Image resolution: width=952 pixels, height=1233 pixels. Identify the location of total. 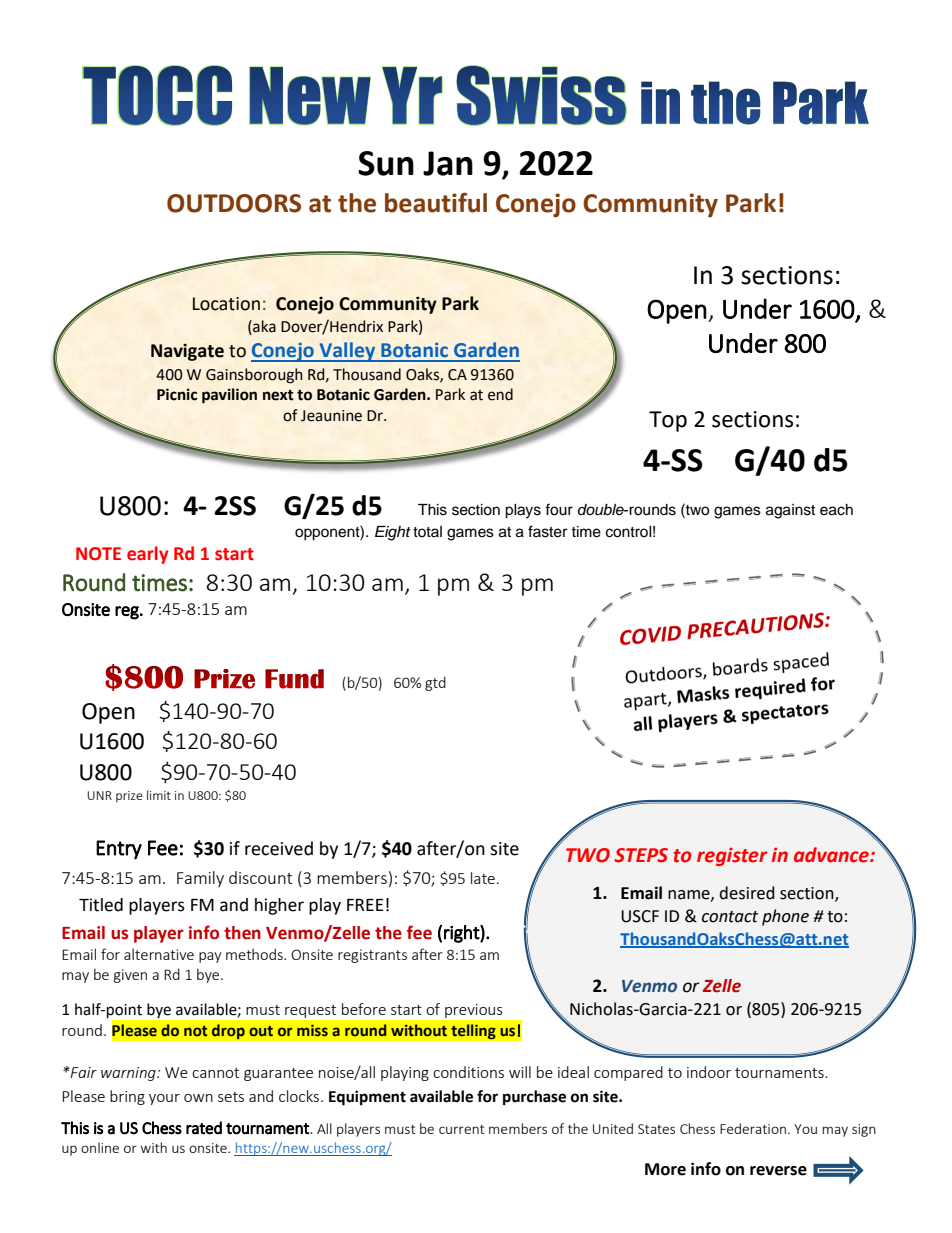
(427, 531).
